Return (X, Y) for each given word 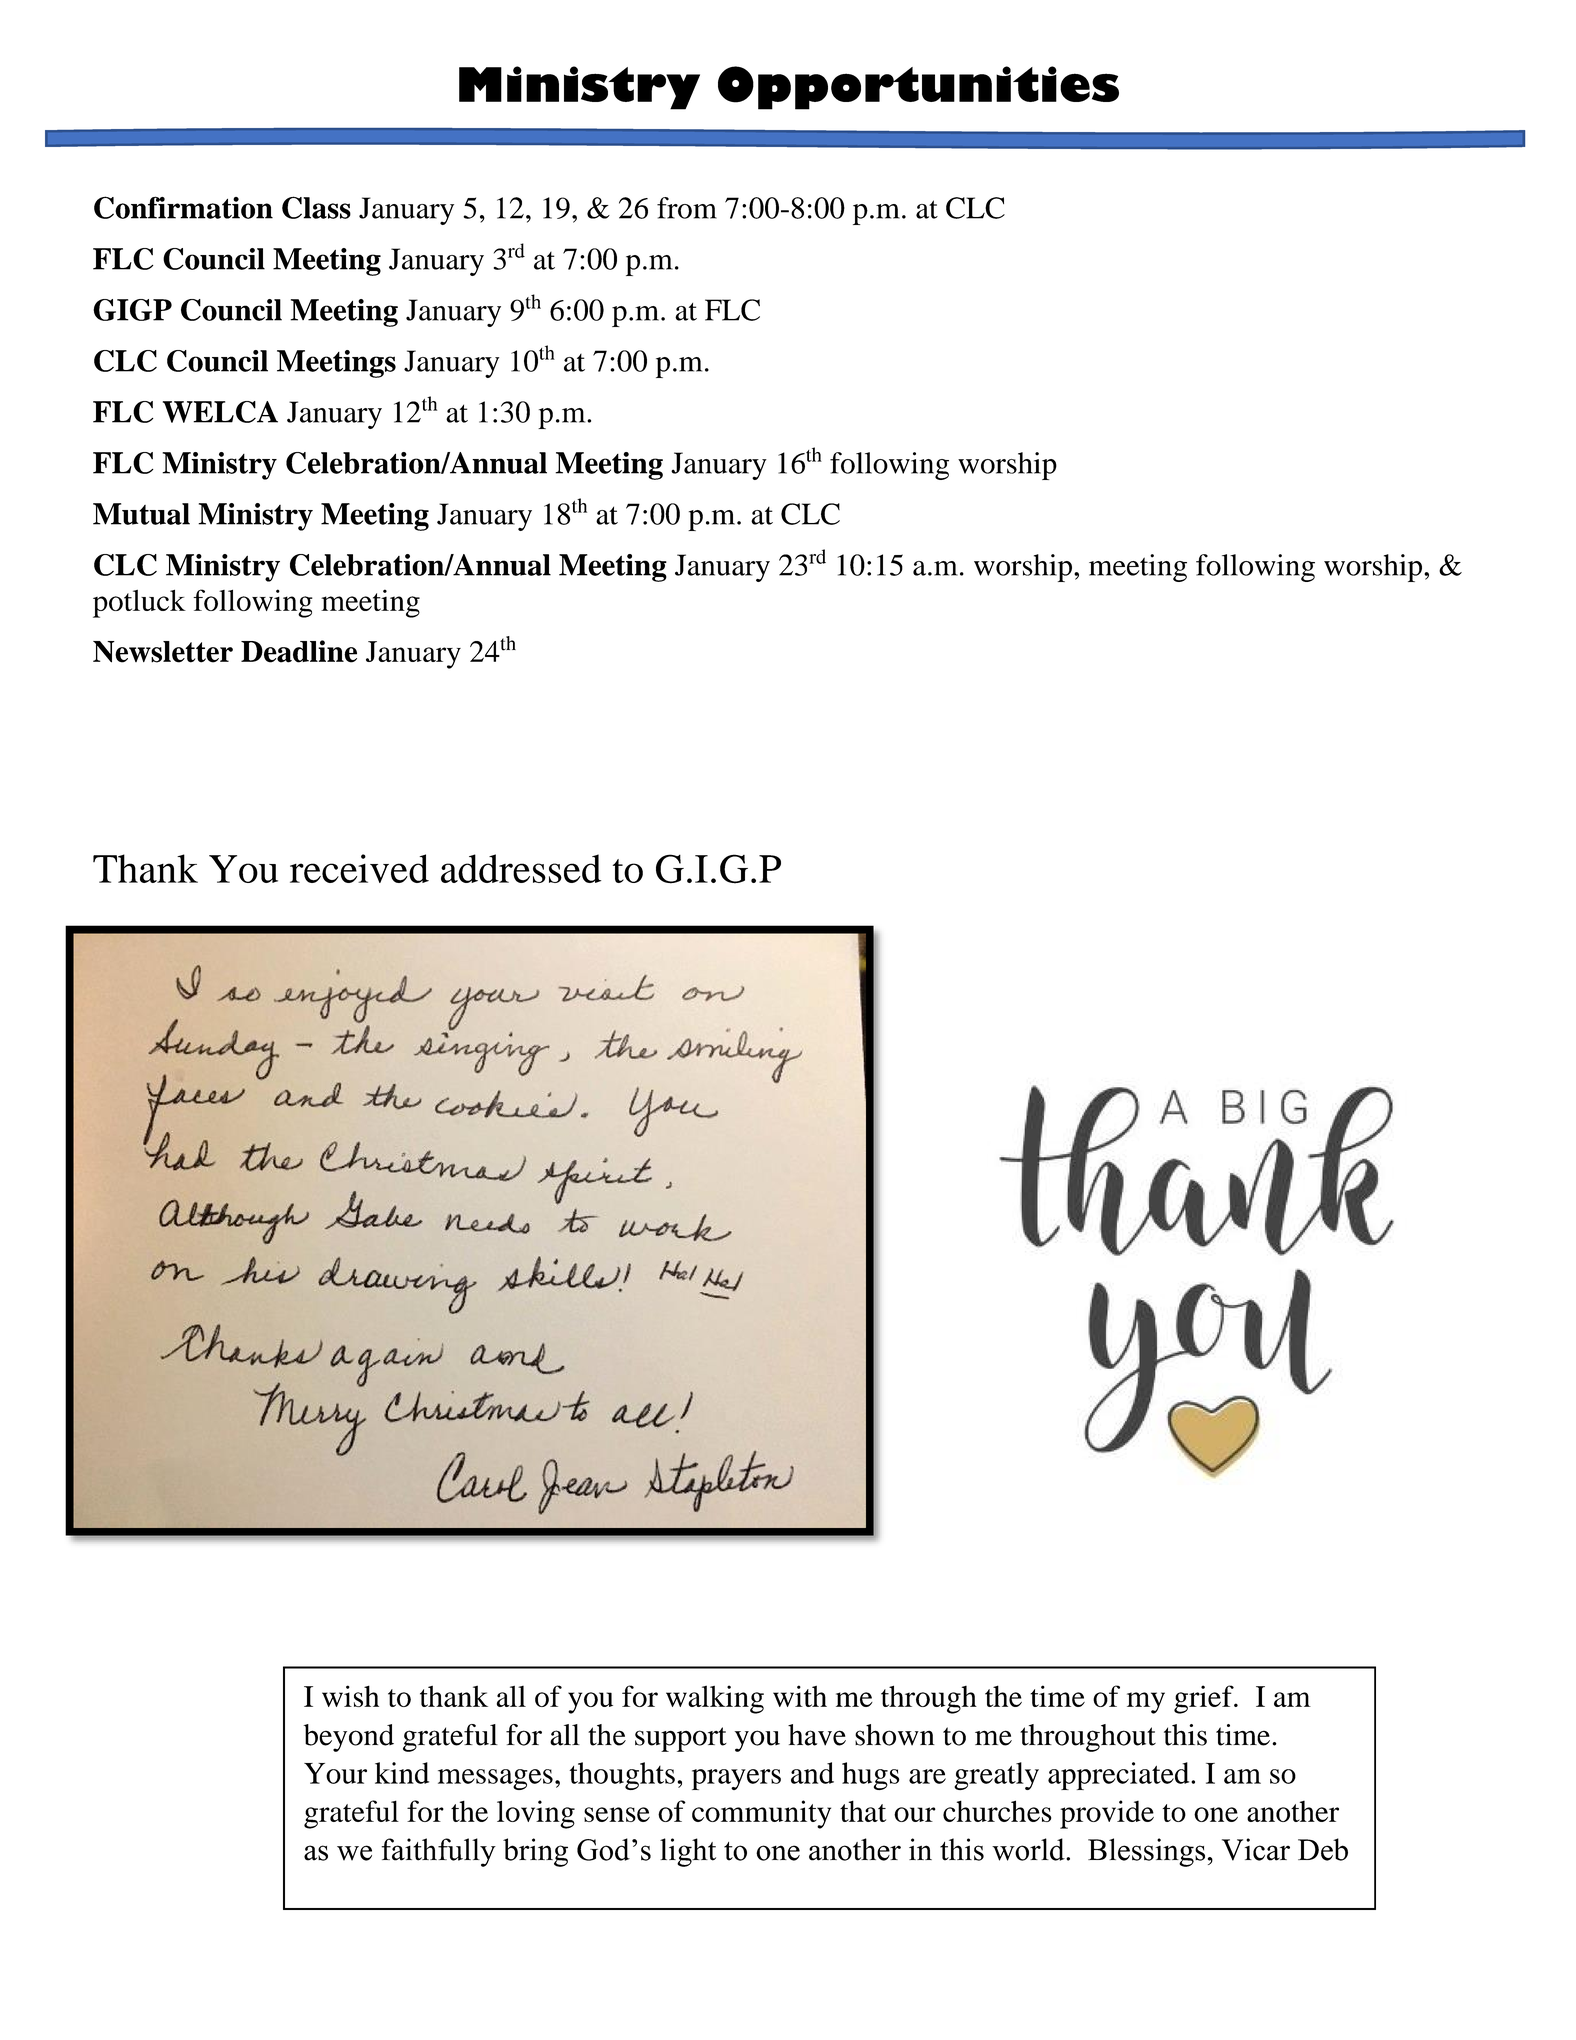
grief (1205, 1699)
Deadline (299, 651)
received (359, 868)
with (800, 1696)
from (687, 208)
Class (316, 207)
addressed (521, 868)
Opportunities (918, 88)
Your (335, 1773)
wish (350, 1696)
